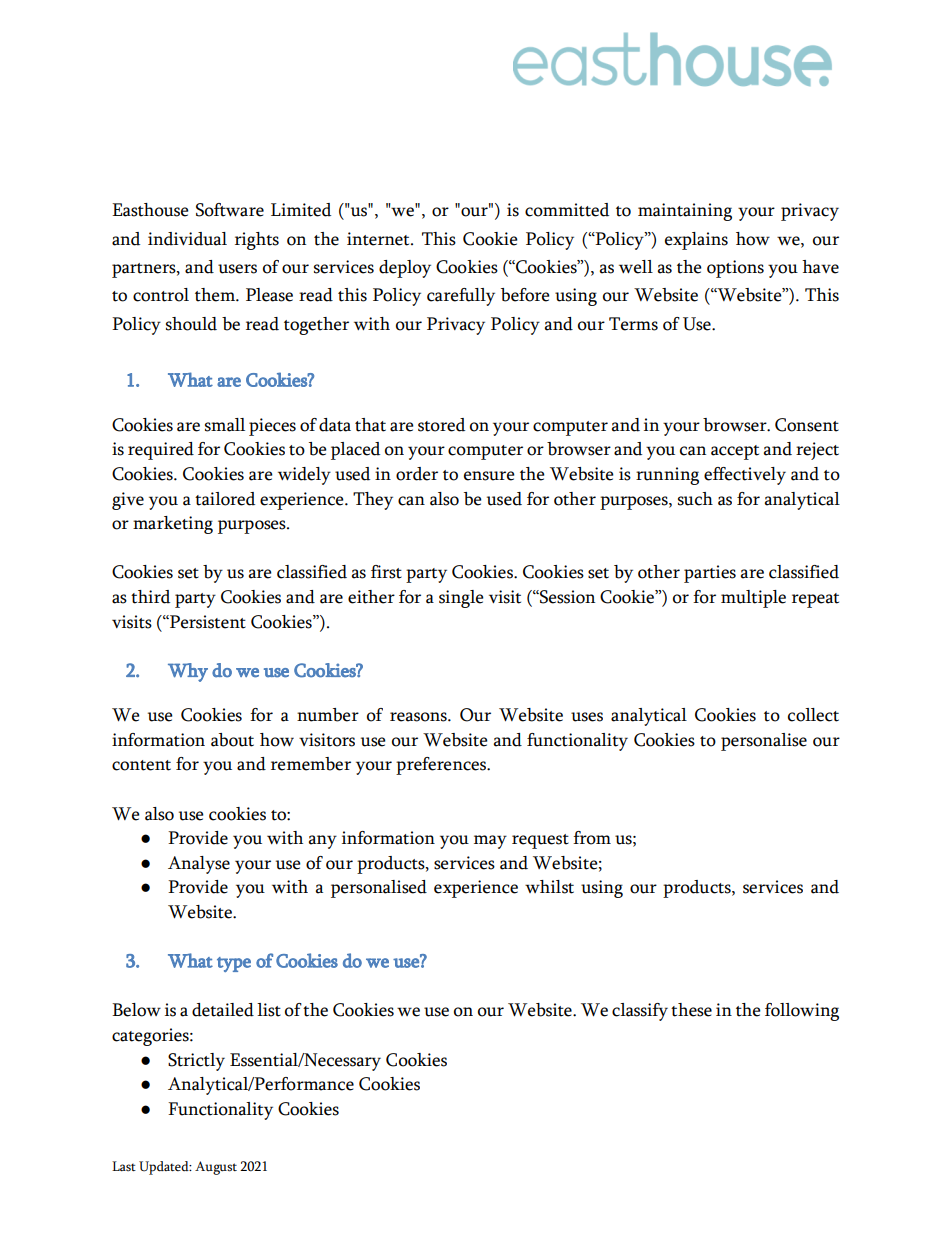 The image size is (952, 1233). I want to click on deploy, so click(405, 269).
